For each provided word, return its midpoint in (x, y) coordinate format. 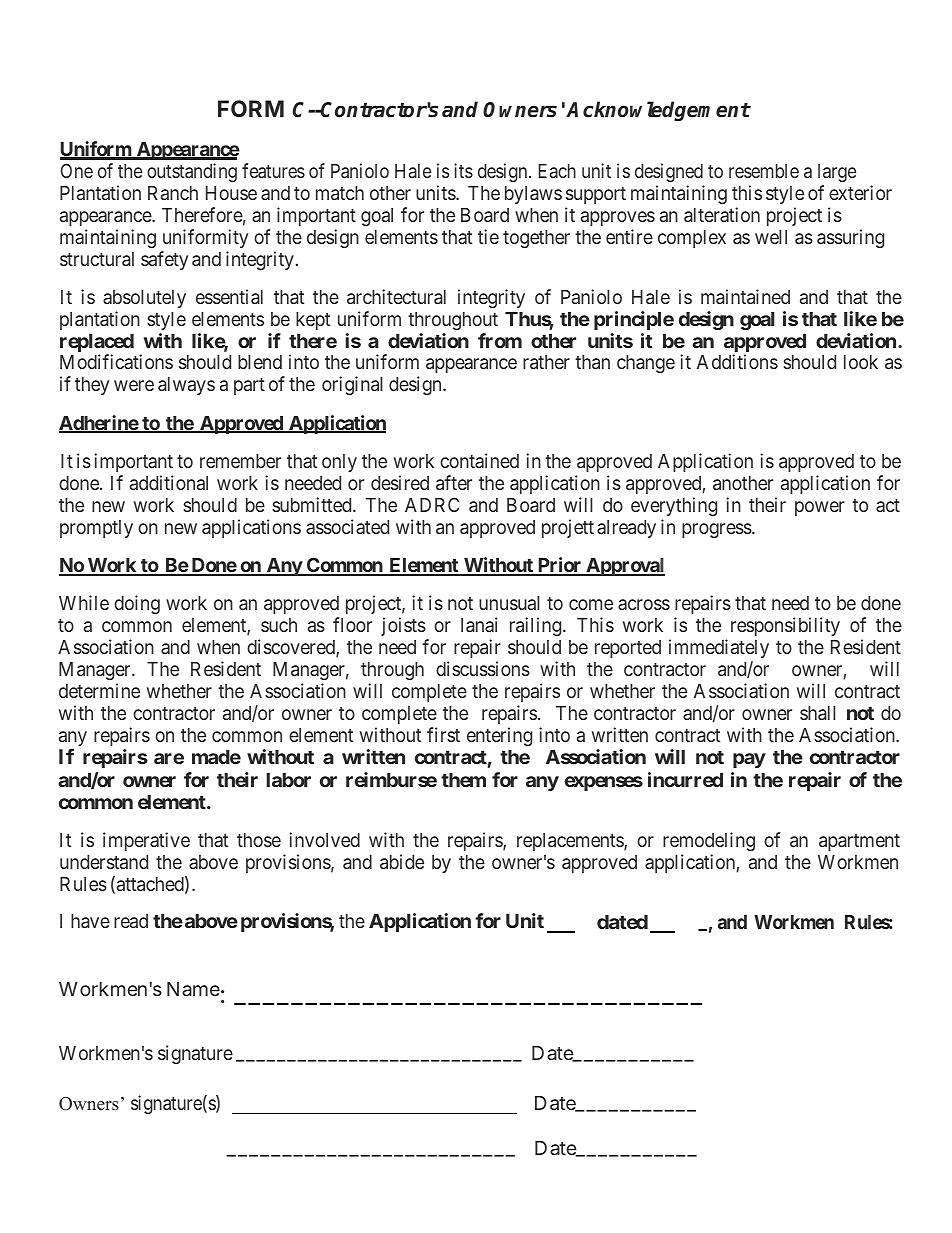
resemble (764, 171)
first (443, 734)
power (820, 508)
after (454, 482)
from (500, 340)
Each (557, 171)
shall (818, 713)
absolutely (144, 299)
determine (99, 690)
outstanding (192, 172)
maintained (745, 296)
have (90, 921)
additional (169, 482)
